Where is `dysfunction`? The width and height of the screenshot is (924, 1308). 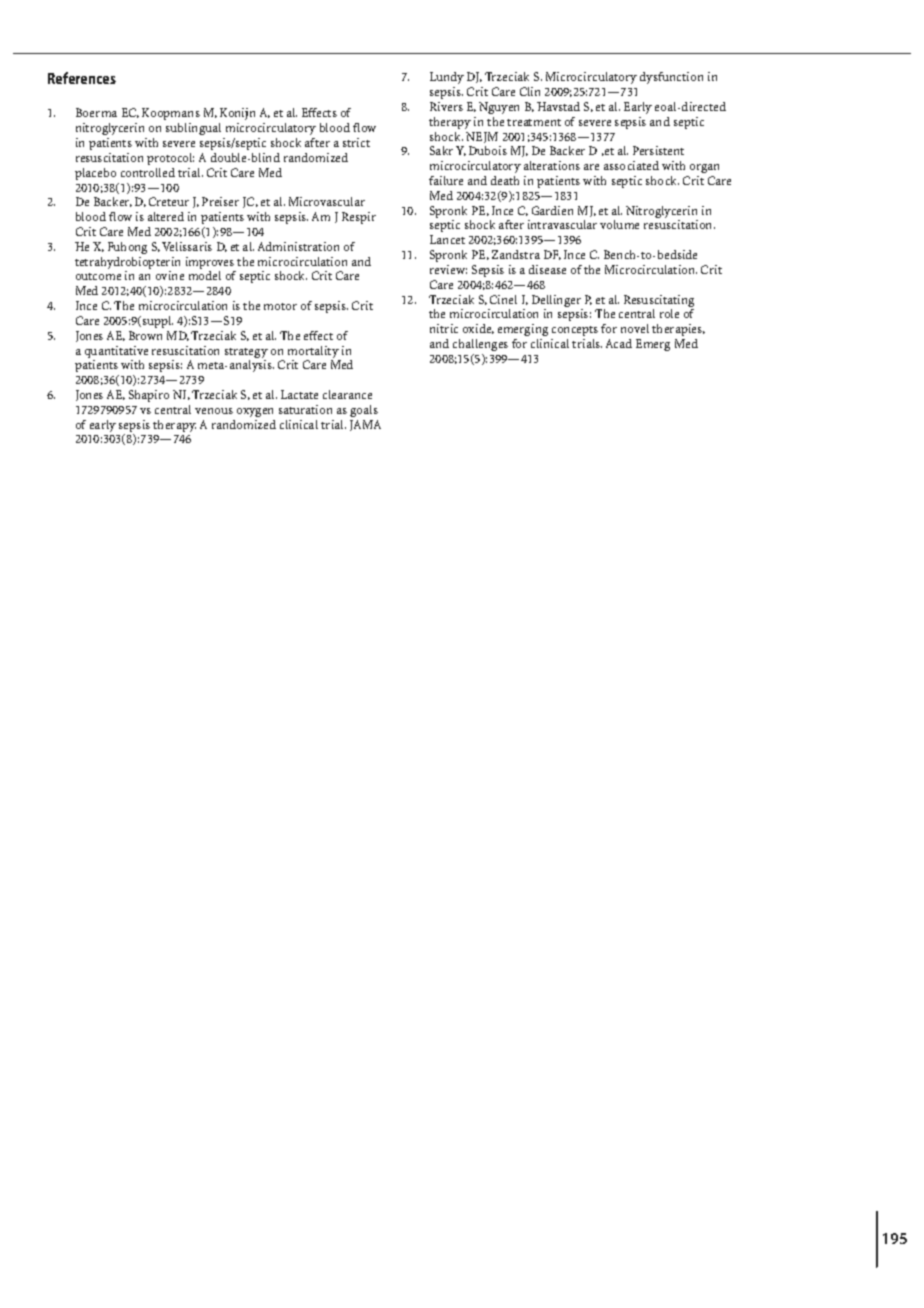
dysfunction is located at coordinates (671, 78).
